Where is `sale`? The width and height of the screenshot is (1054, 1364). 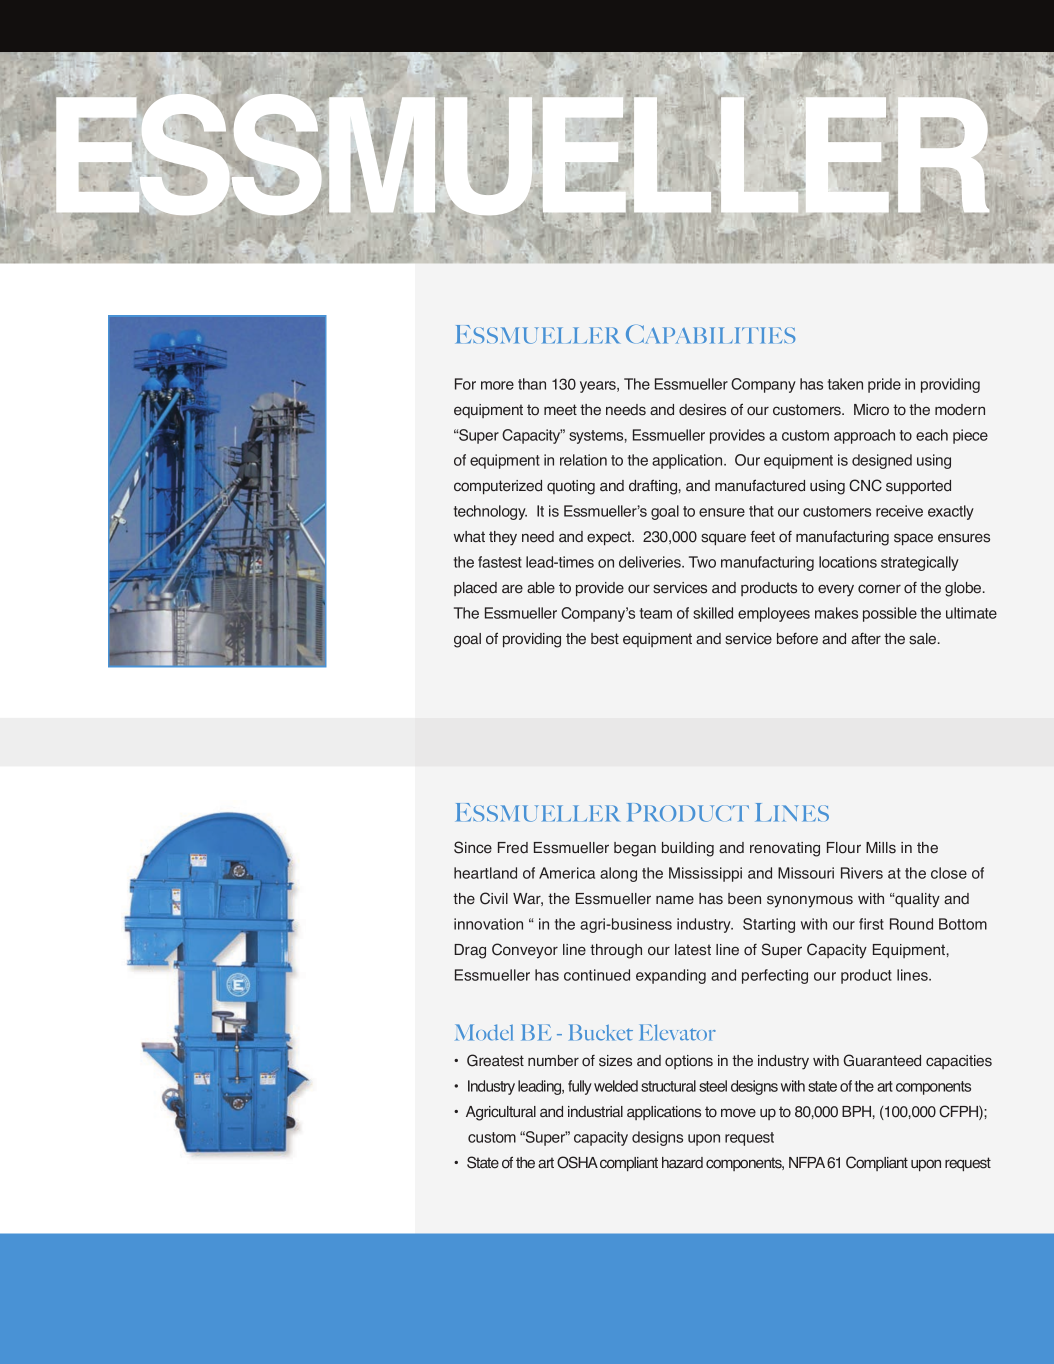
sale is located at coordinates (924, 639).
